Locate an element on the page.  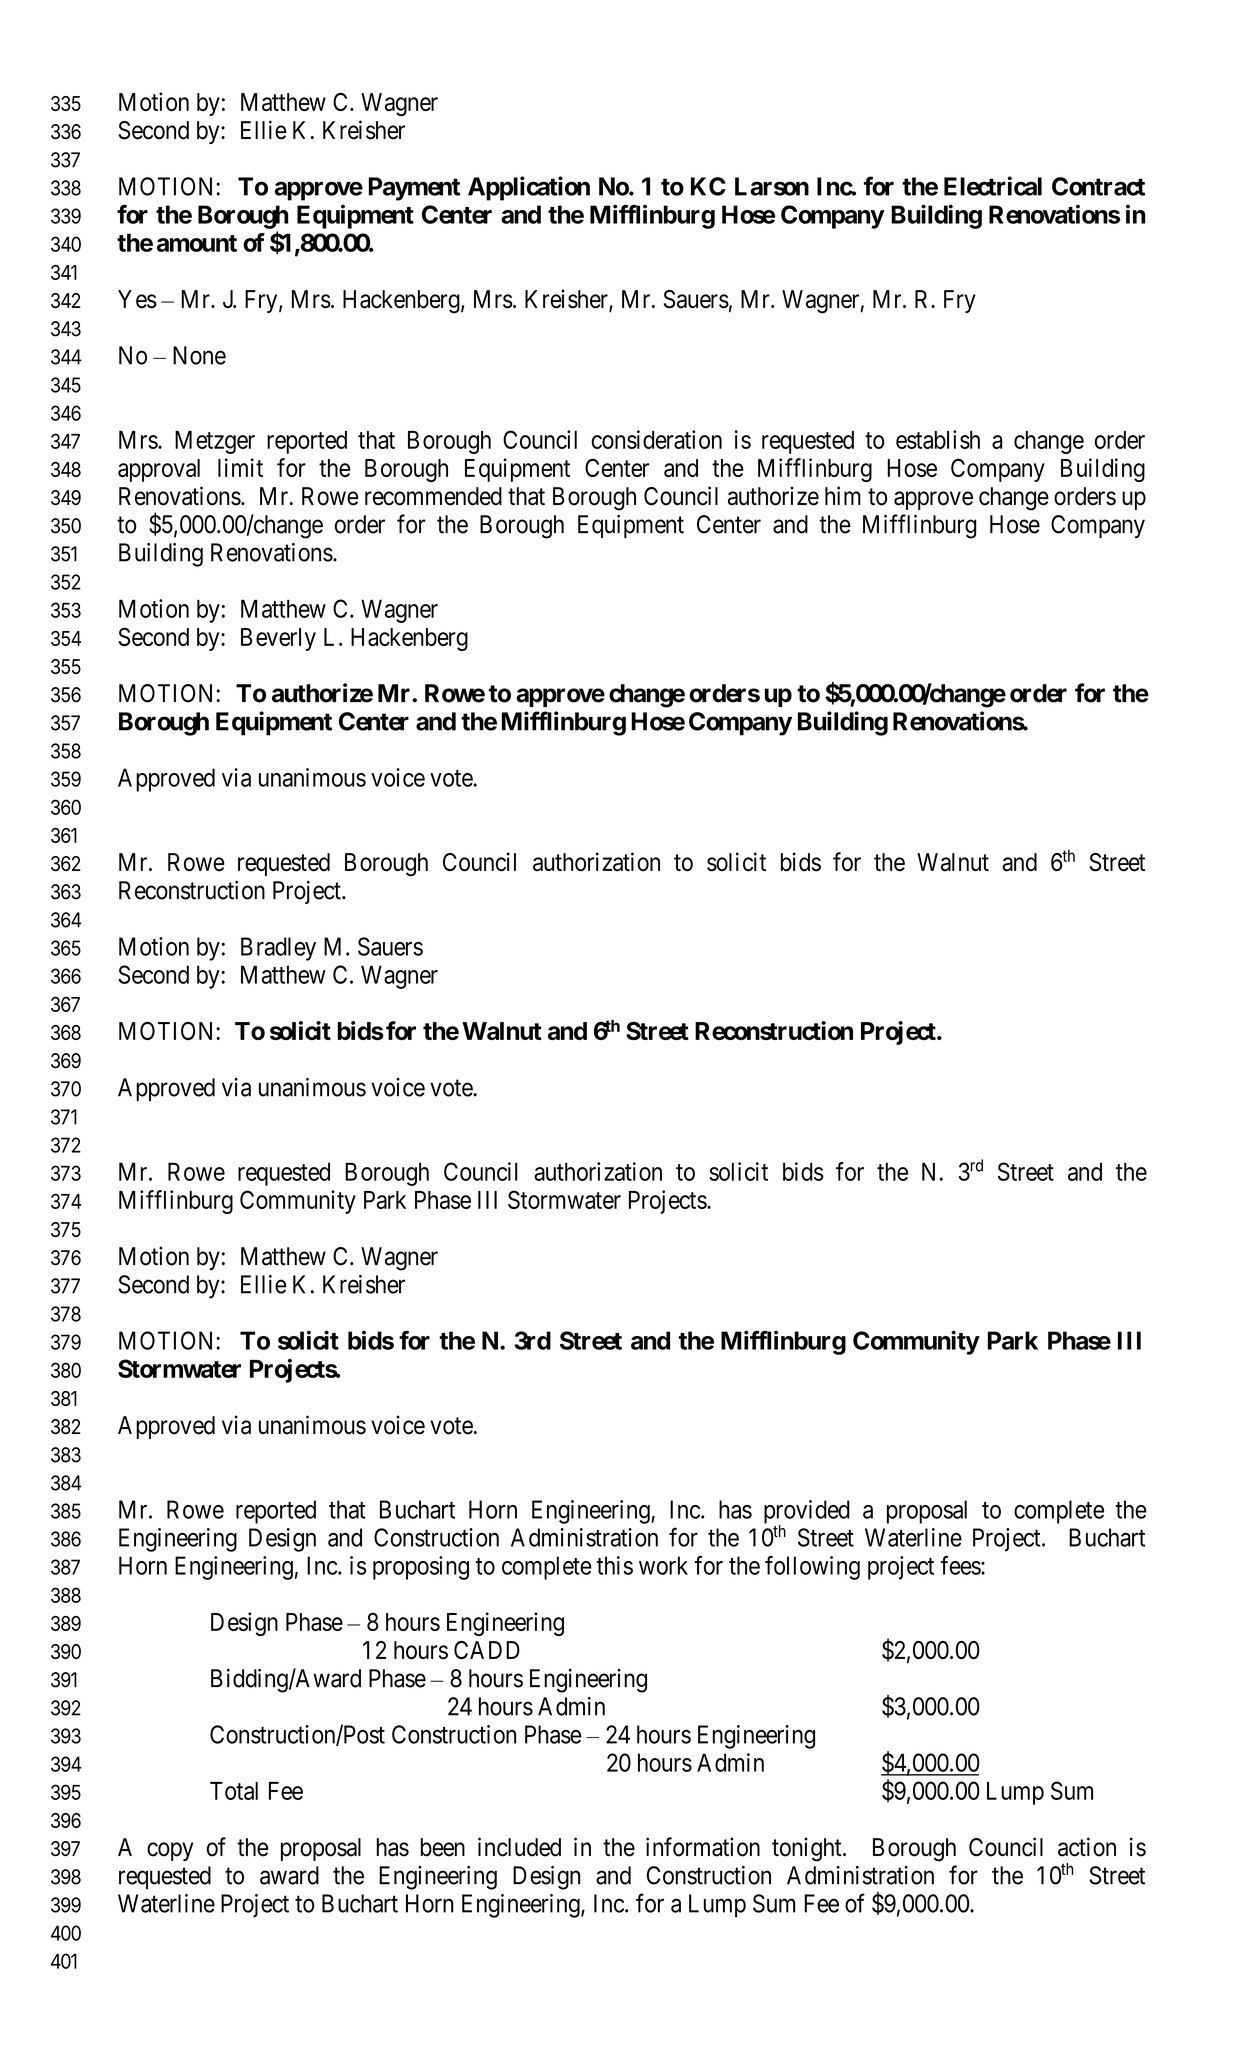
provided is located at coordinates (807, 1513).
